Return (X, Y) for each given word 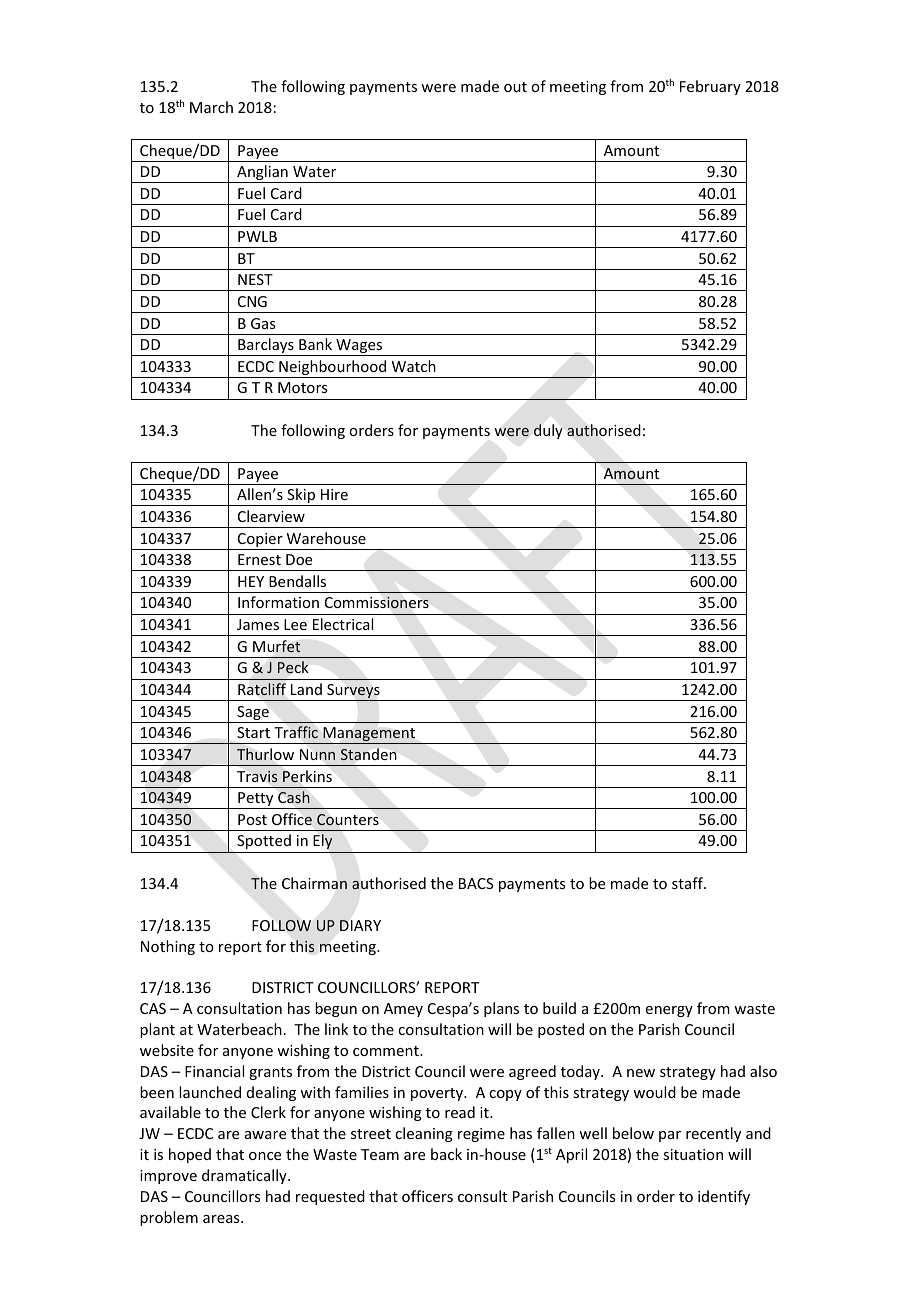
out (515, 87)
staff (688, 883)
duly (548, 431)
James (258, 624)
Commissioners (377, 602)
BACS (476, 883)
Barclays (266, 347)
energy (669, 1011)
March (211, 107)
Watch (414, 366)
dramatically (245, 1176)
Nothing (168, 947)
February (710, 87)
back (446, 1154)
